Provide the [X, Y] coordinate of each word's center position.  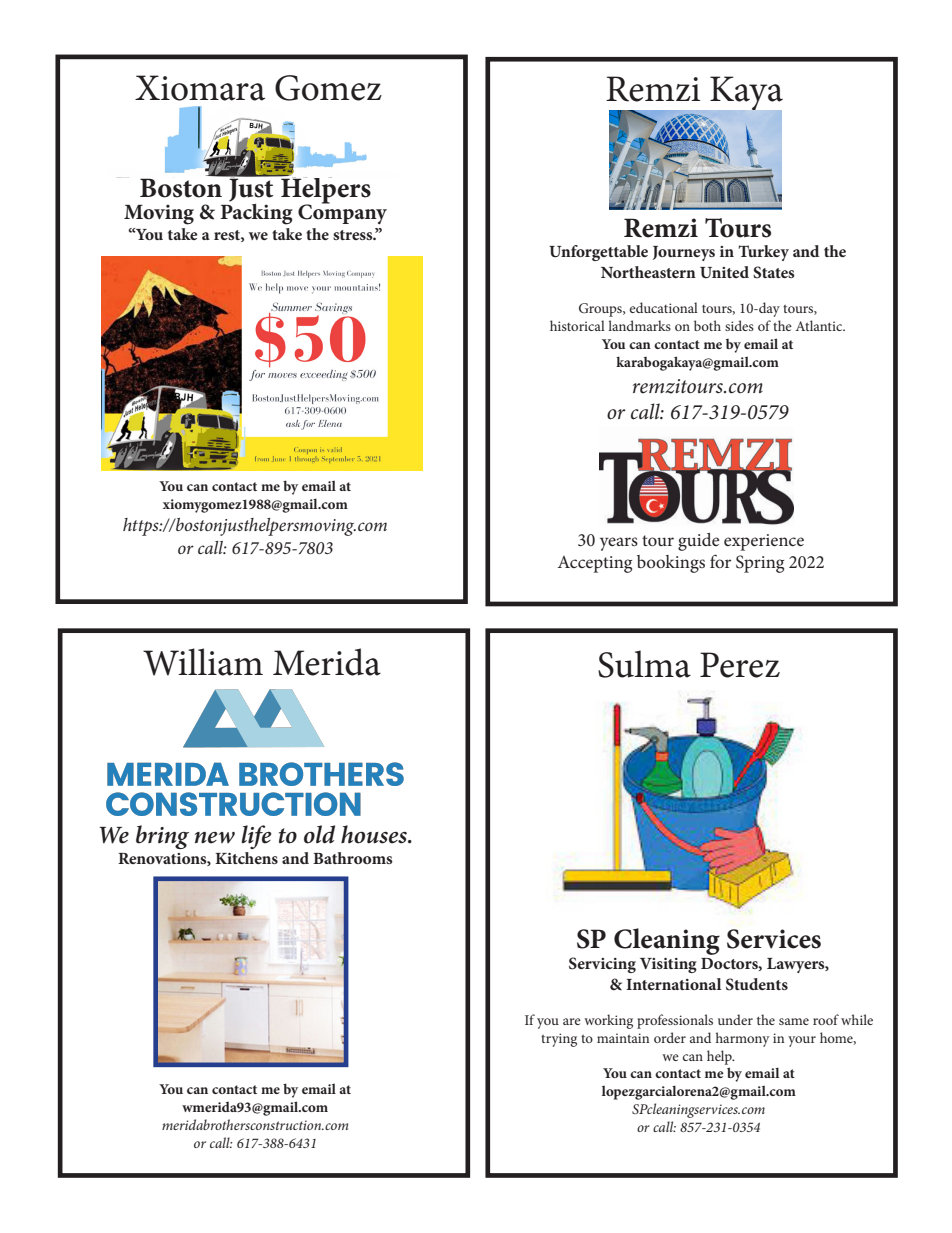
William [203, 662]
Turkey [763, 253]
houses [375, 834]
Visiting [668, 965]
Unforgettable [598, 253]
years [619, 544]
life [257, 837]
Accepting [595, 564]
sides [739, 325]
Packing [256, 213]
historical [577, 325]
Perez [740, 665]
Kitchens [246, 858]
